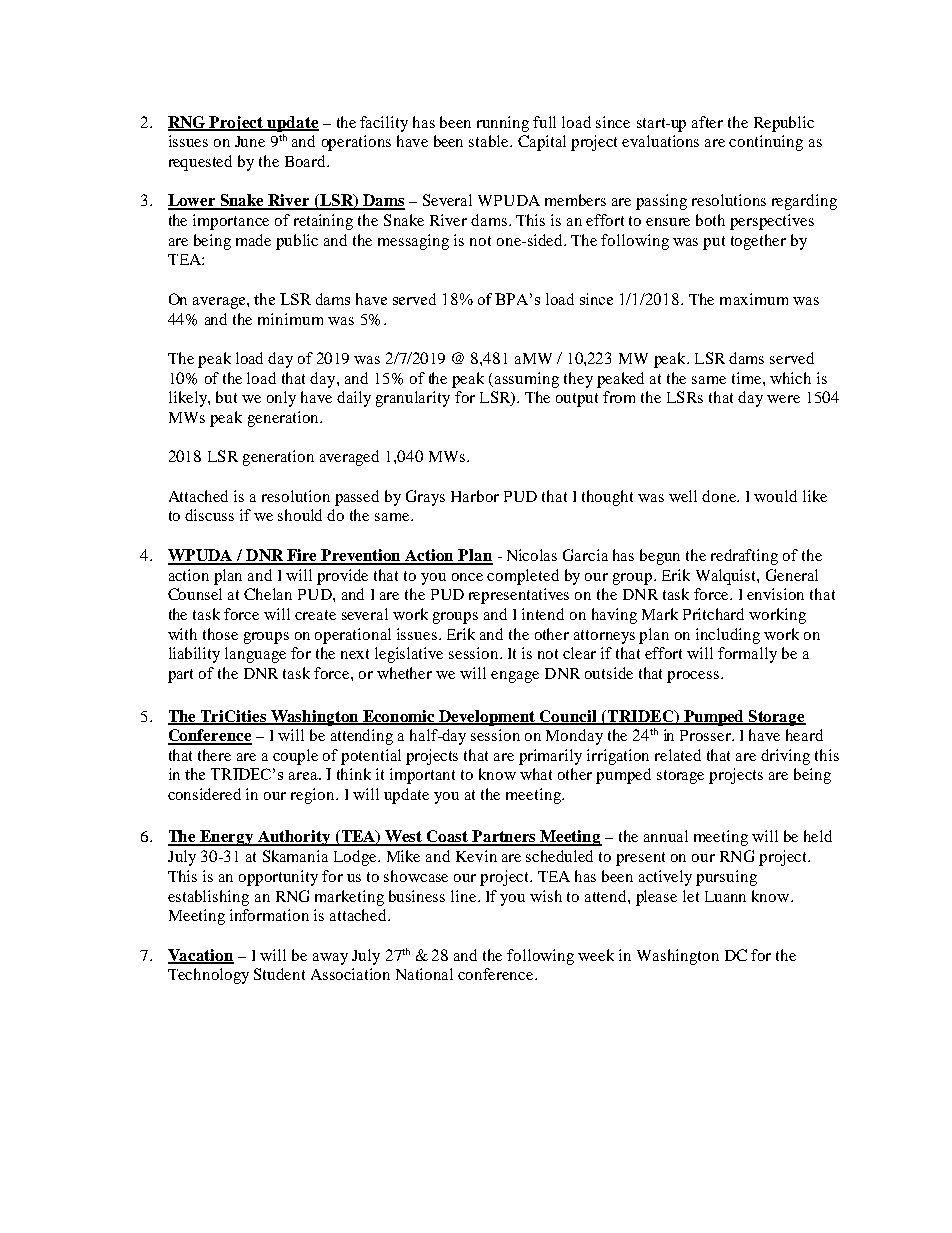  Describe the element at coordinates (543, 614) in the image. I see `intend` at that location.
